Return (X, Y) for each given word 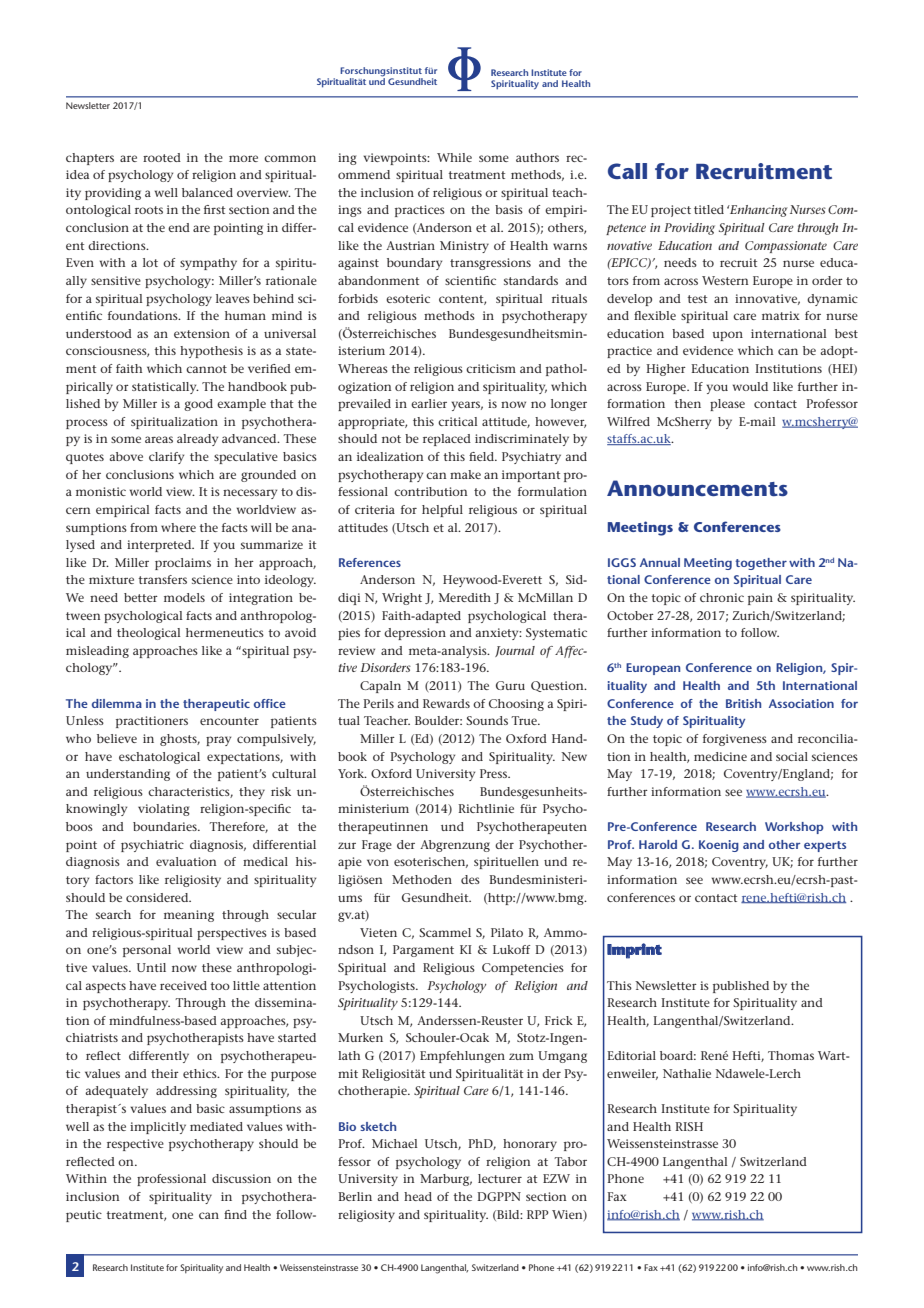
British (743, 703)
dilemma (117, 703)
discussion (241, 1178)
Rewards (446, 703)
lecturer (500, 1178)
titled (709, 209)
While (454, 157)
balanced (207, 192)
